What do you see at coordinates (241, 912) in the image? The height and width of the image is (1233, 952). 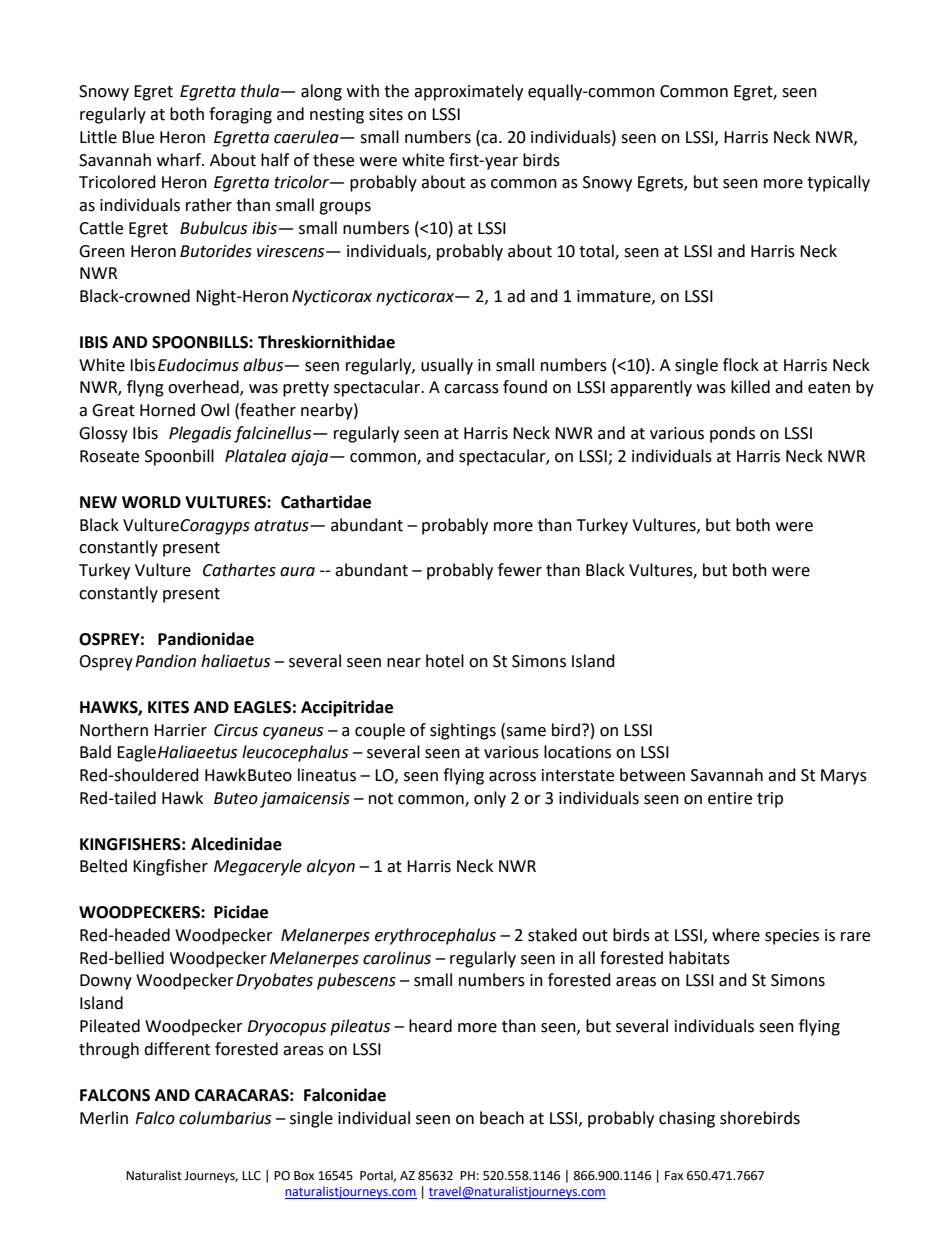 I see `Picidae` at bounding box center [241, 912].
